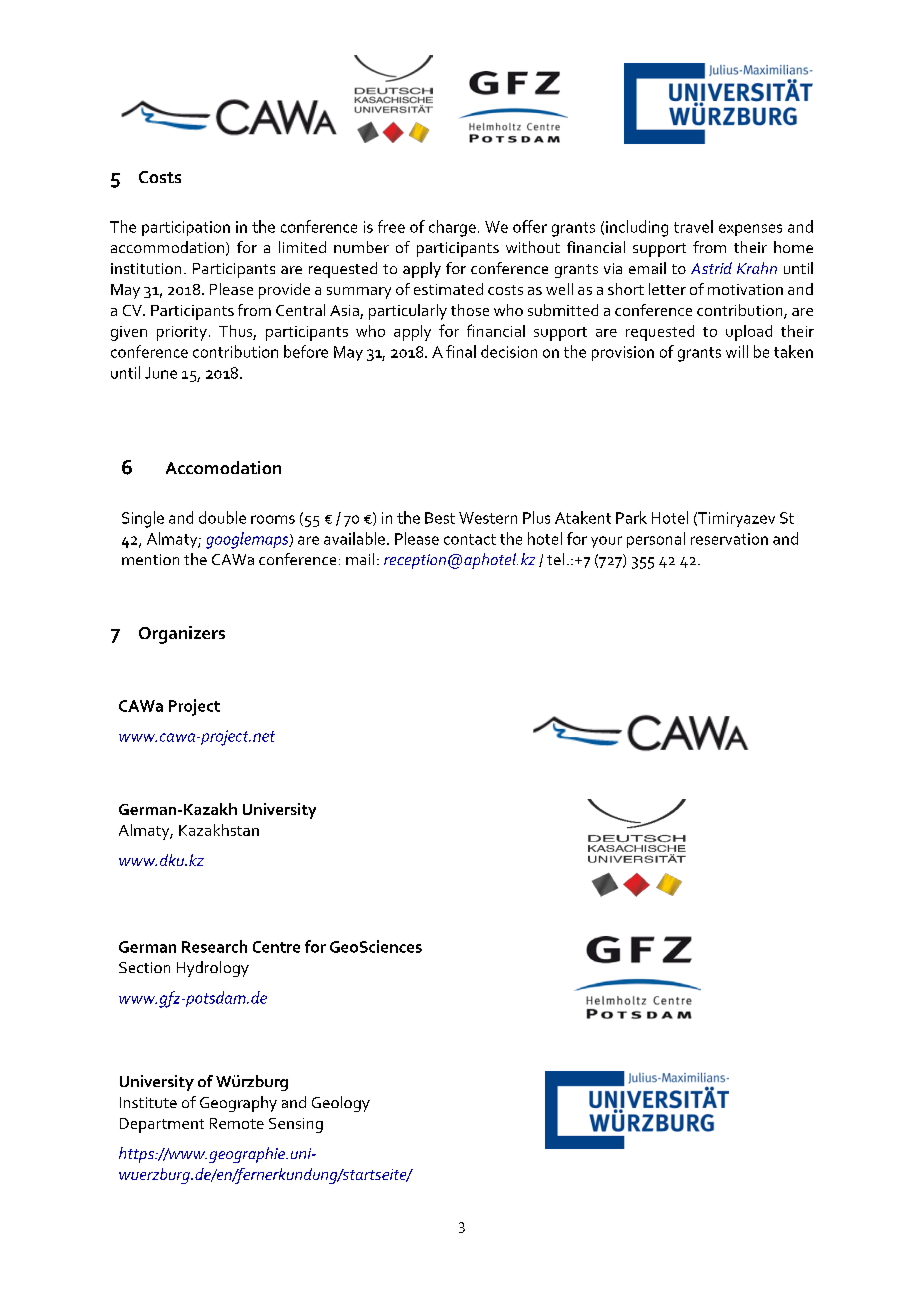 Image resolution: width=924 pixels, height=1308 pixels. I want to click on Organizers, so click(182, 635).
